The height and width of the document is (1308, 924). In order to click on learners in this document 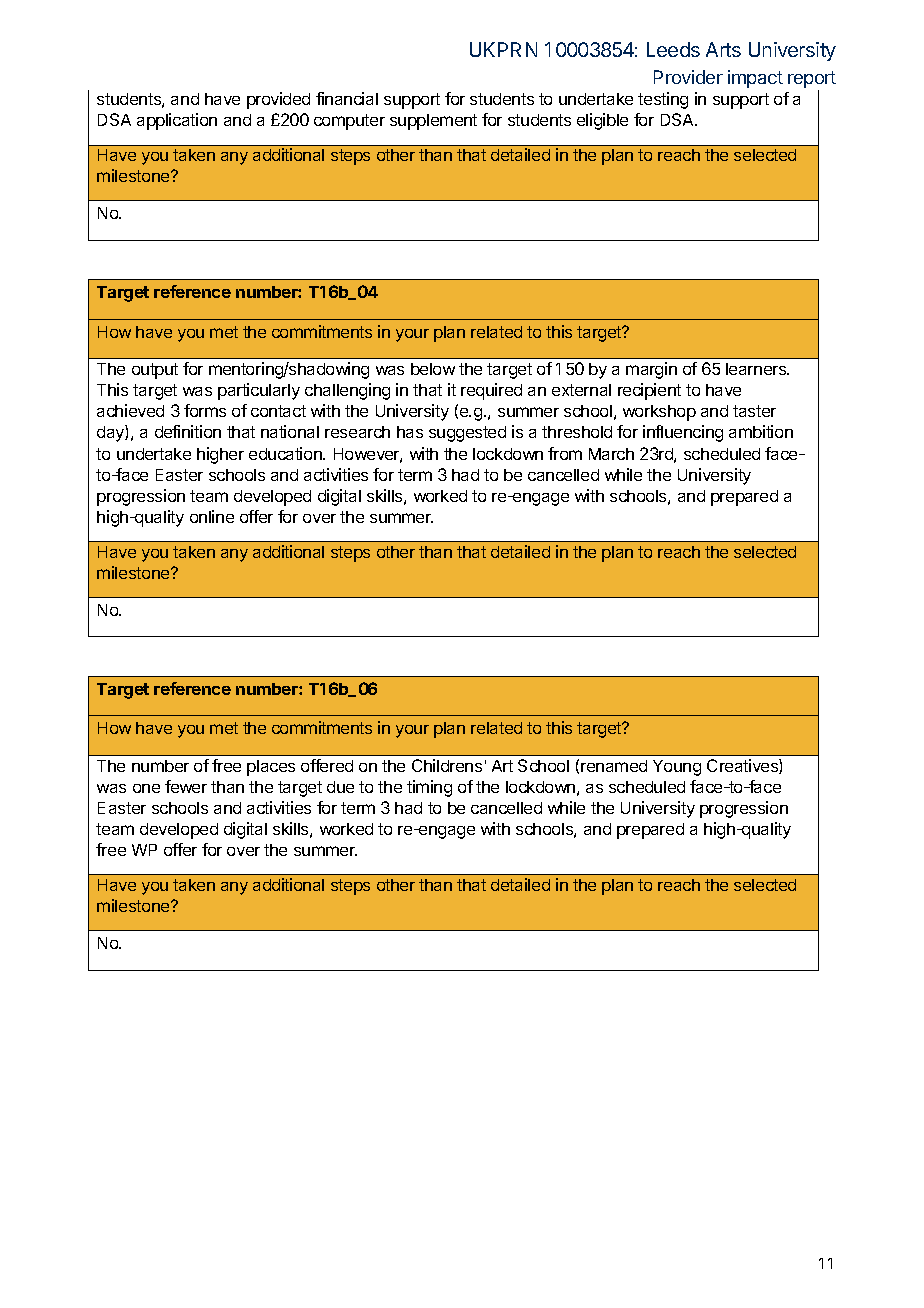, I will do `click(757, 369)`.
